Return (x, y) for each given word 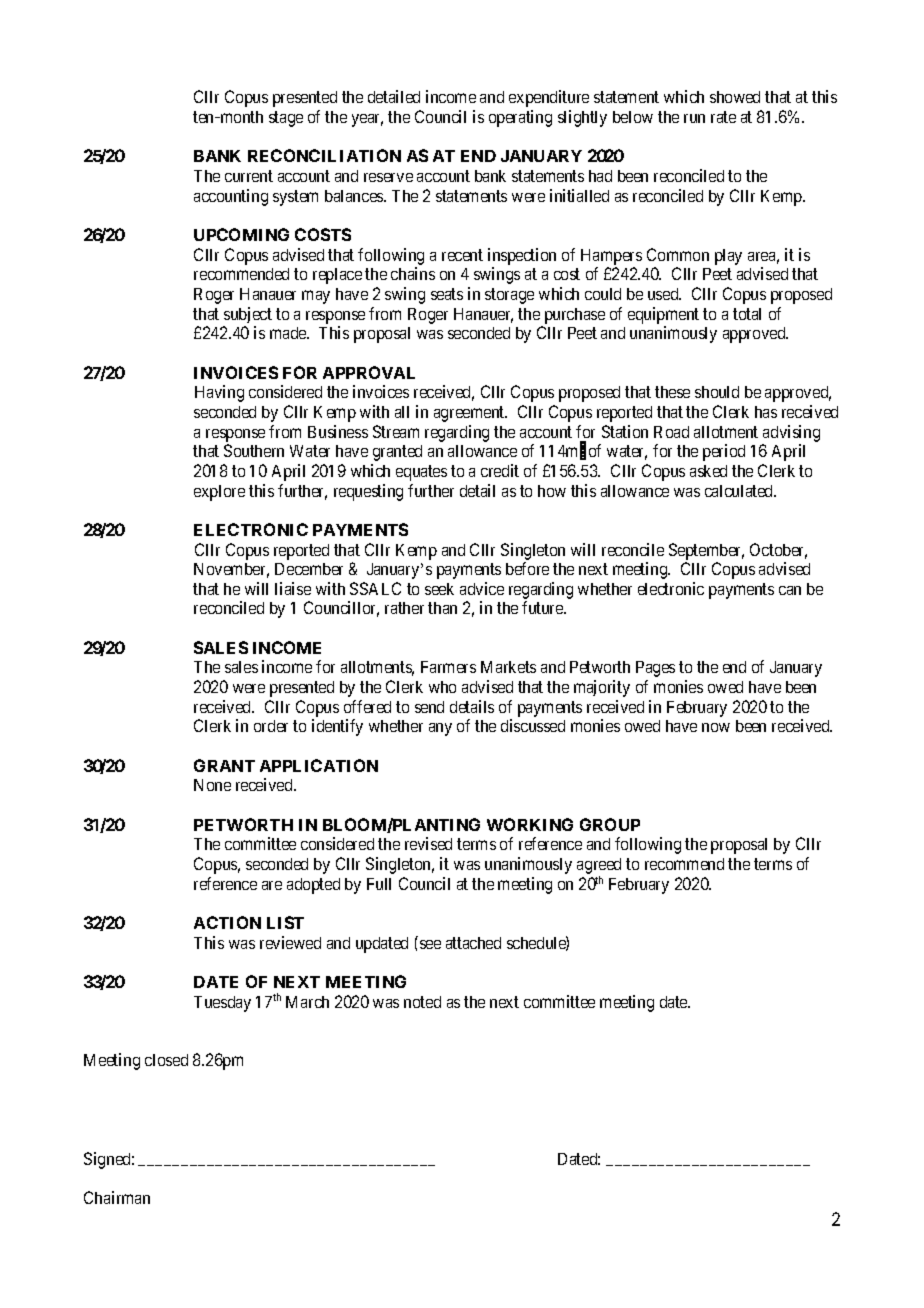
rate (723, 117)
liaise (293, 588)
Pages (655, 669)
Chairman (117, 1197)
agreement (470, 414)
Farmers (448, 667)
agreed (599, 867)
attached (473, 943)
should (717, 392)
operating (520, 118)
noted (422, 1002)
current (249, 176)
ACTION (227, 922)
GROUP (610, 824)
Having (219, 393)
